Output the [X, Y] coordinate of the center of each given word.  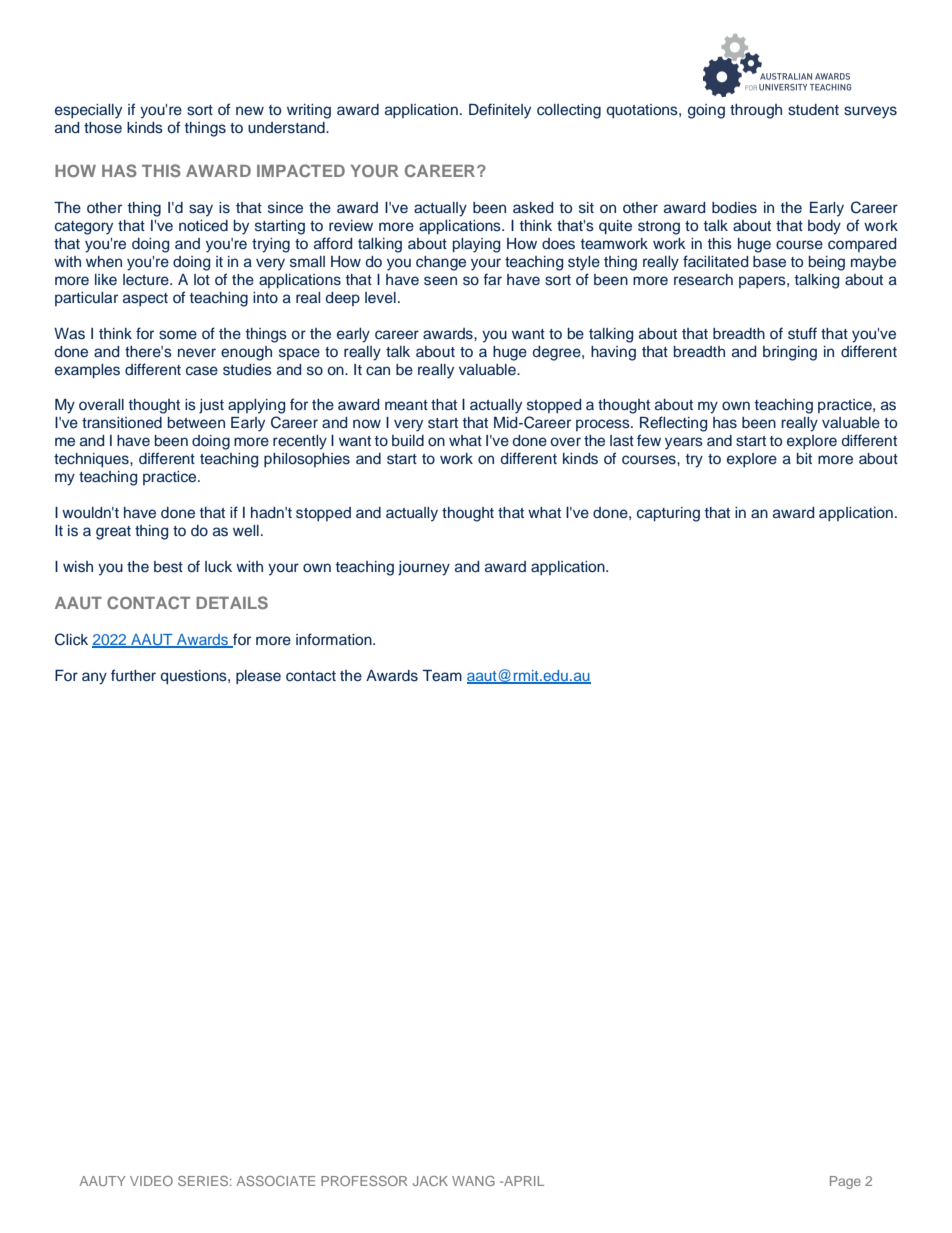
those [103, 128]
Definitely [500, 111]
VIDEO [151, 1181]
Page [845, 1182]
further [133, 675]
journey [424, 568]
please [258, 677]
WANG [473, 1181]
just [211, 406]
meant [406, 405]
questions [195, 677]
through [756, 111]
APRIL [523, 1181]
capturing [668, 514]
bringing [790, 353]
